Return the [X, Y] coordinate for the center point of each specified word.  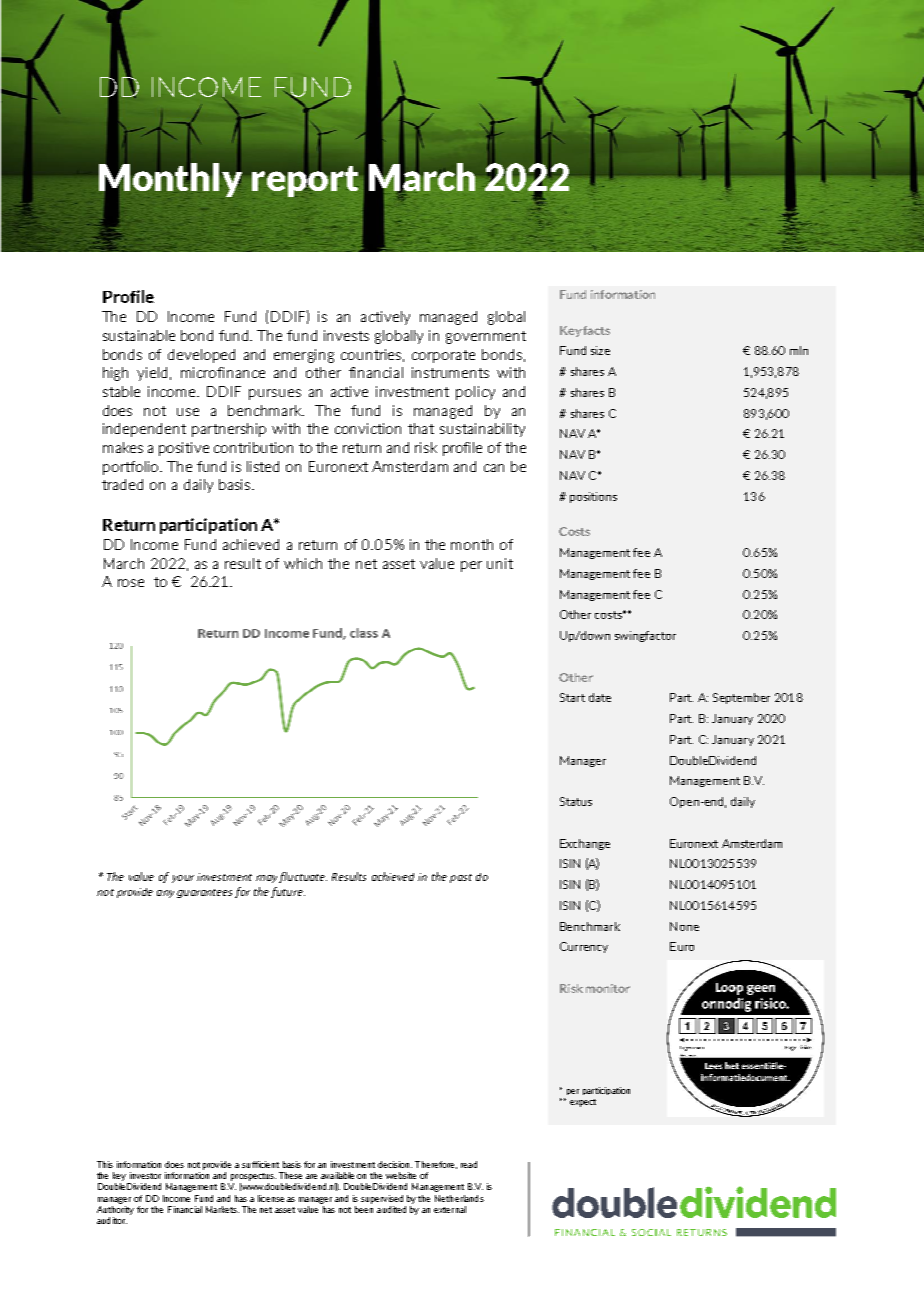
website [401, 1175]
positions [593, 497]
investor [145, 1175]
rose [131, 583]
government [486, 337]
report [305, 180]
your [183, 879]
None [684, 926]
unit [500, 563]
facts [596, 330]
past [461, 878]
